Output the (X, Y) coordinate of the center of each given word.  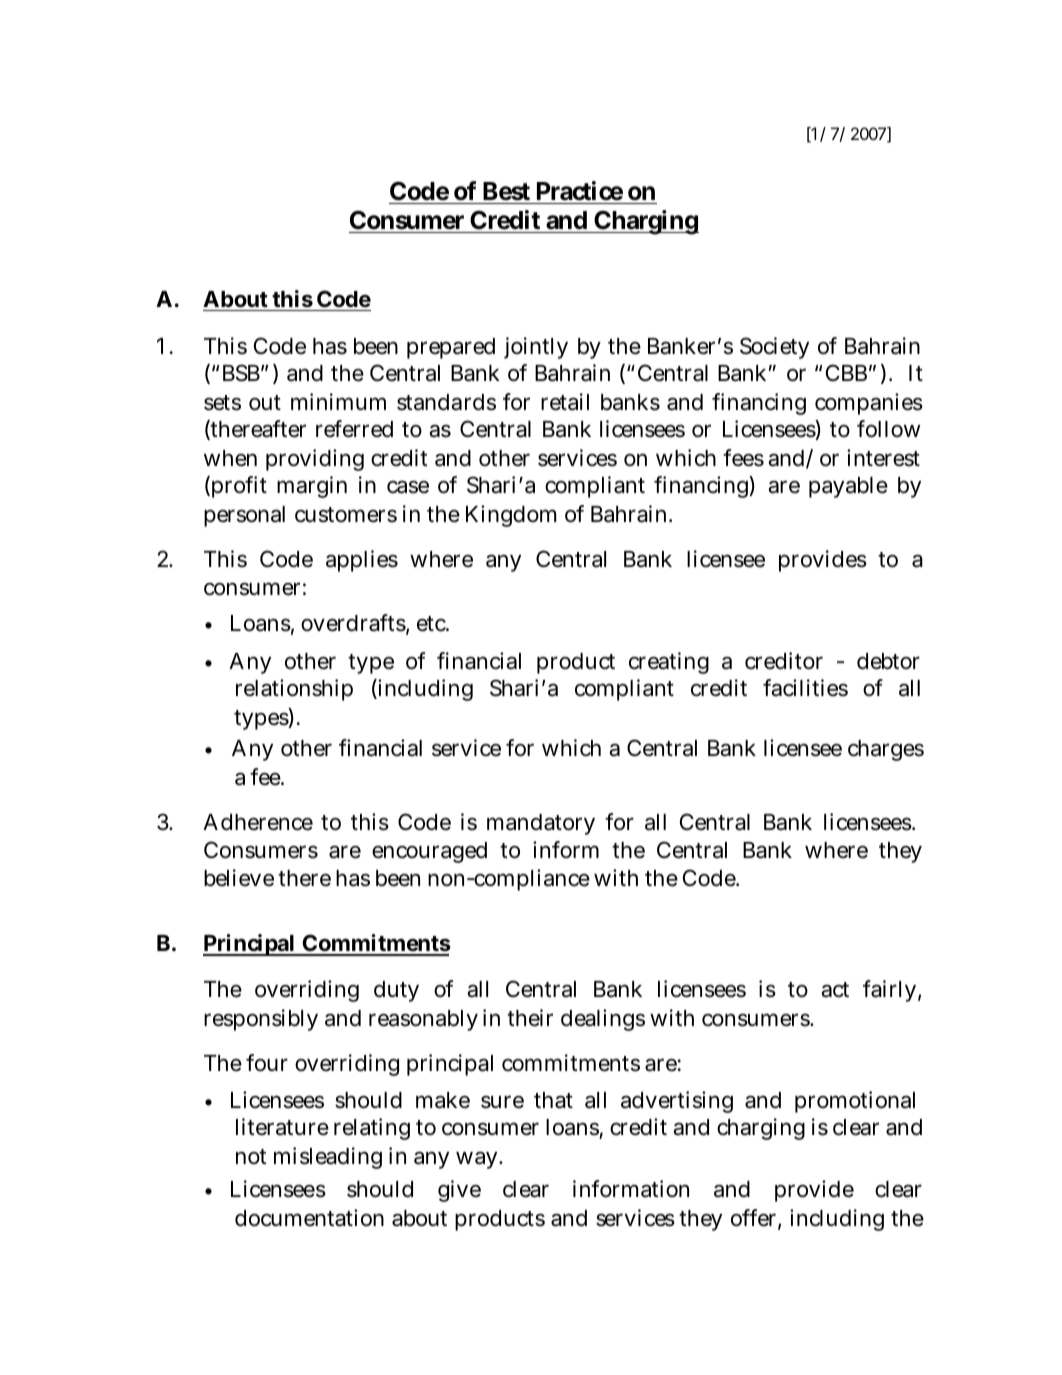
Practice (580, 191)
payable (848, 487)
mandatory (541, 824)
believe (239, 878)
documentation (309, 1218)
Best (506, 191)
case (408, 487)
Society (774, 348)
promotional (855, 1102)
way (478, 1160)
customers (346, 515)
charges (886, 750)
